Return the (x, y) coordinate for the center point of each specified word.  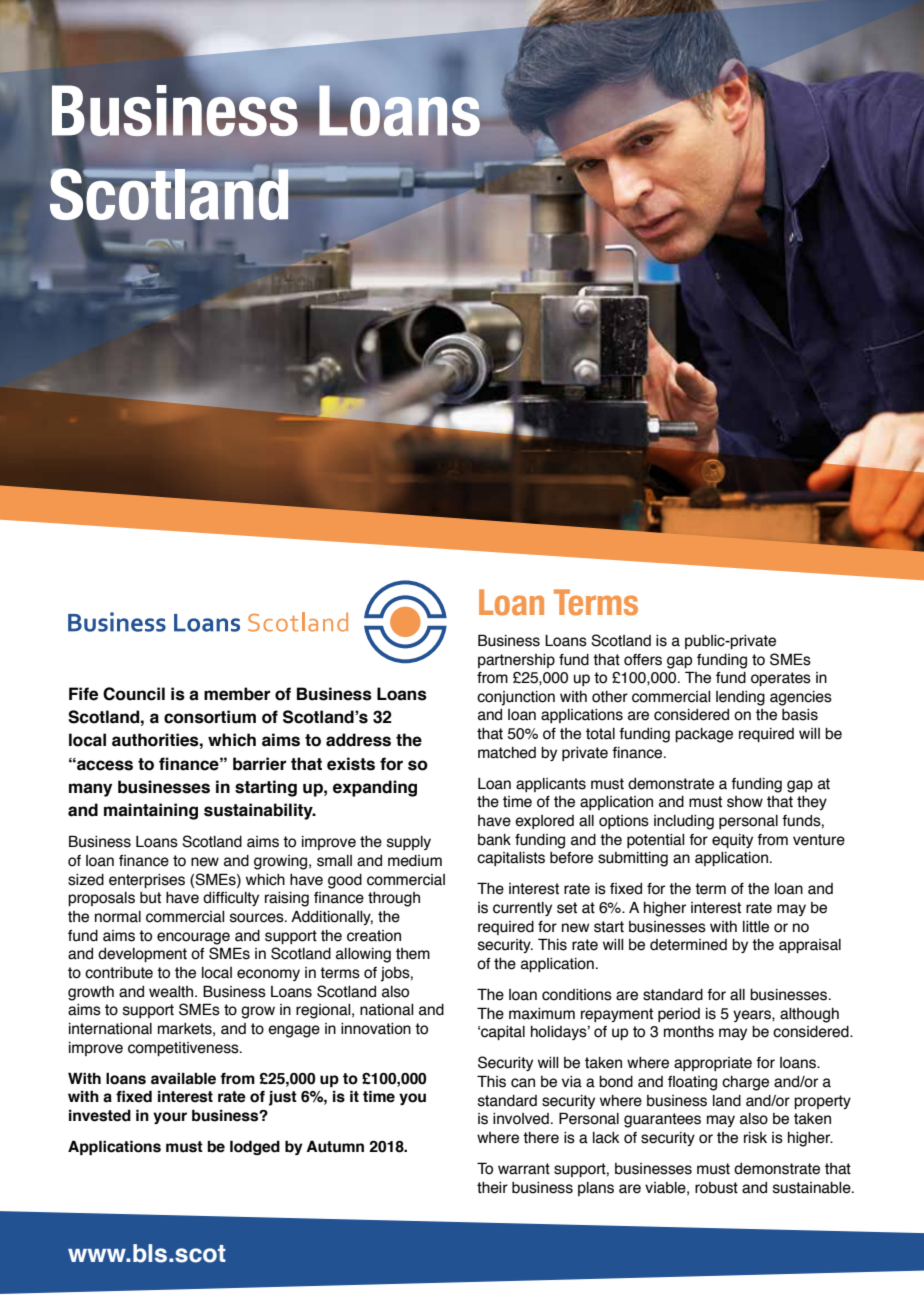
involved (521, 1119)
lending (740, 698)
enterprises (147, 881)
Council (134, 694)
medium (415, 861)
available (183, 1078)
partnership (516, 661)
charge (745, 1083)
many (90, 790)
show (745, 802)
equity (732, 841)
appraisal (810, 946)
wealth (172, 992)
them (413, 954)
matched (507, 753)
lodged (255, 1147)
